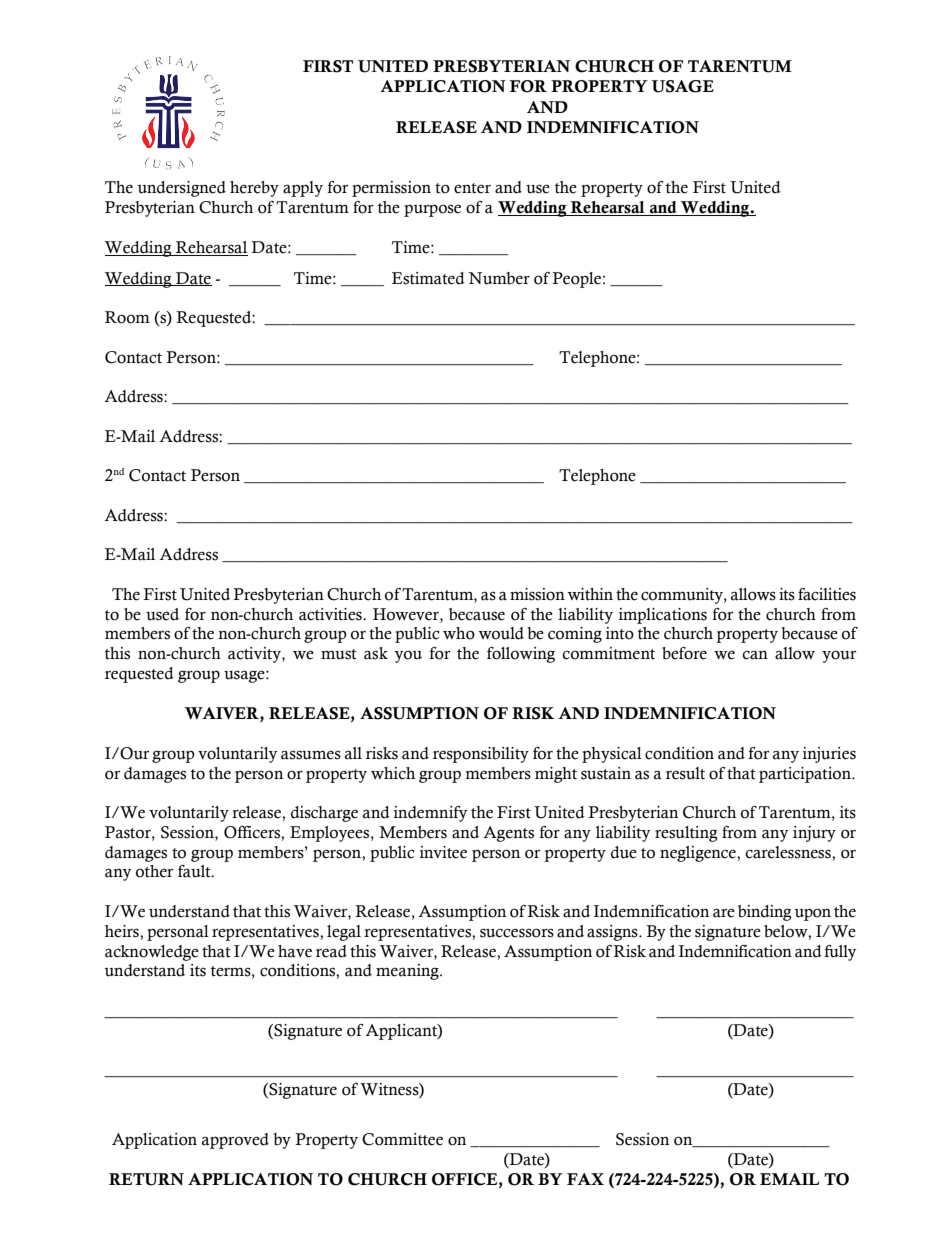  Describe the element at coordinates (195, 871) in the screenshot. I see `fault` at that location.
